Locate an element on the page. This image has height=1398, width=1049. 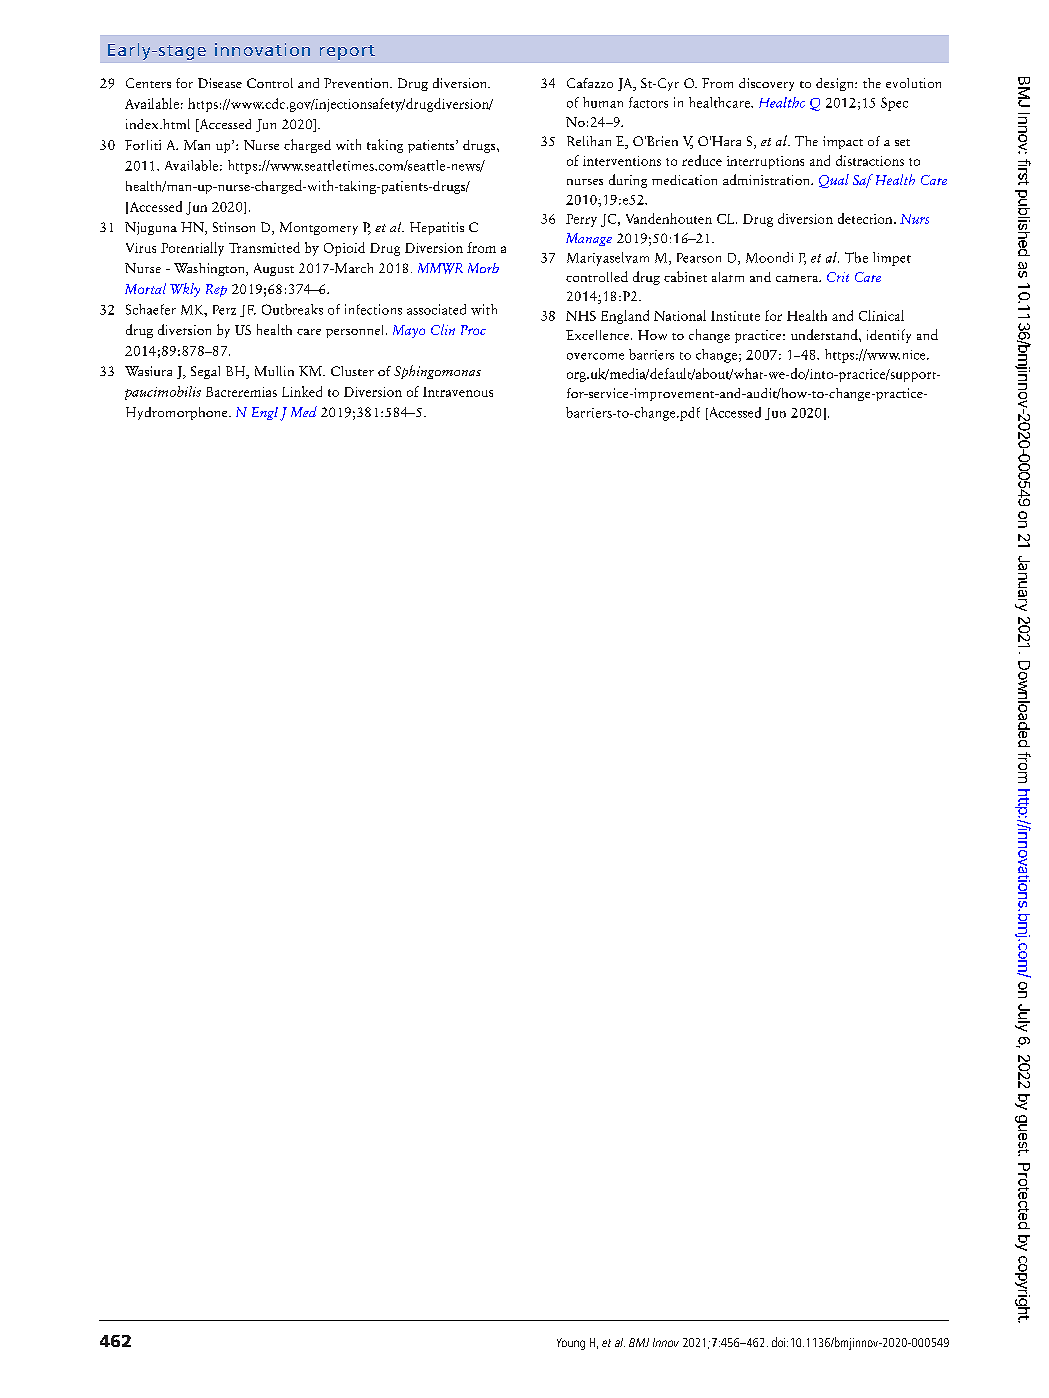
Cluster is located at coordinates (352, 371).
